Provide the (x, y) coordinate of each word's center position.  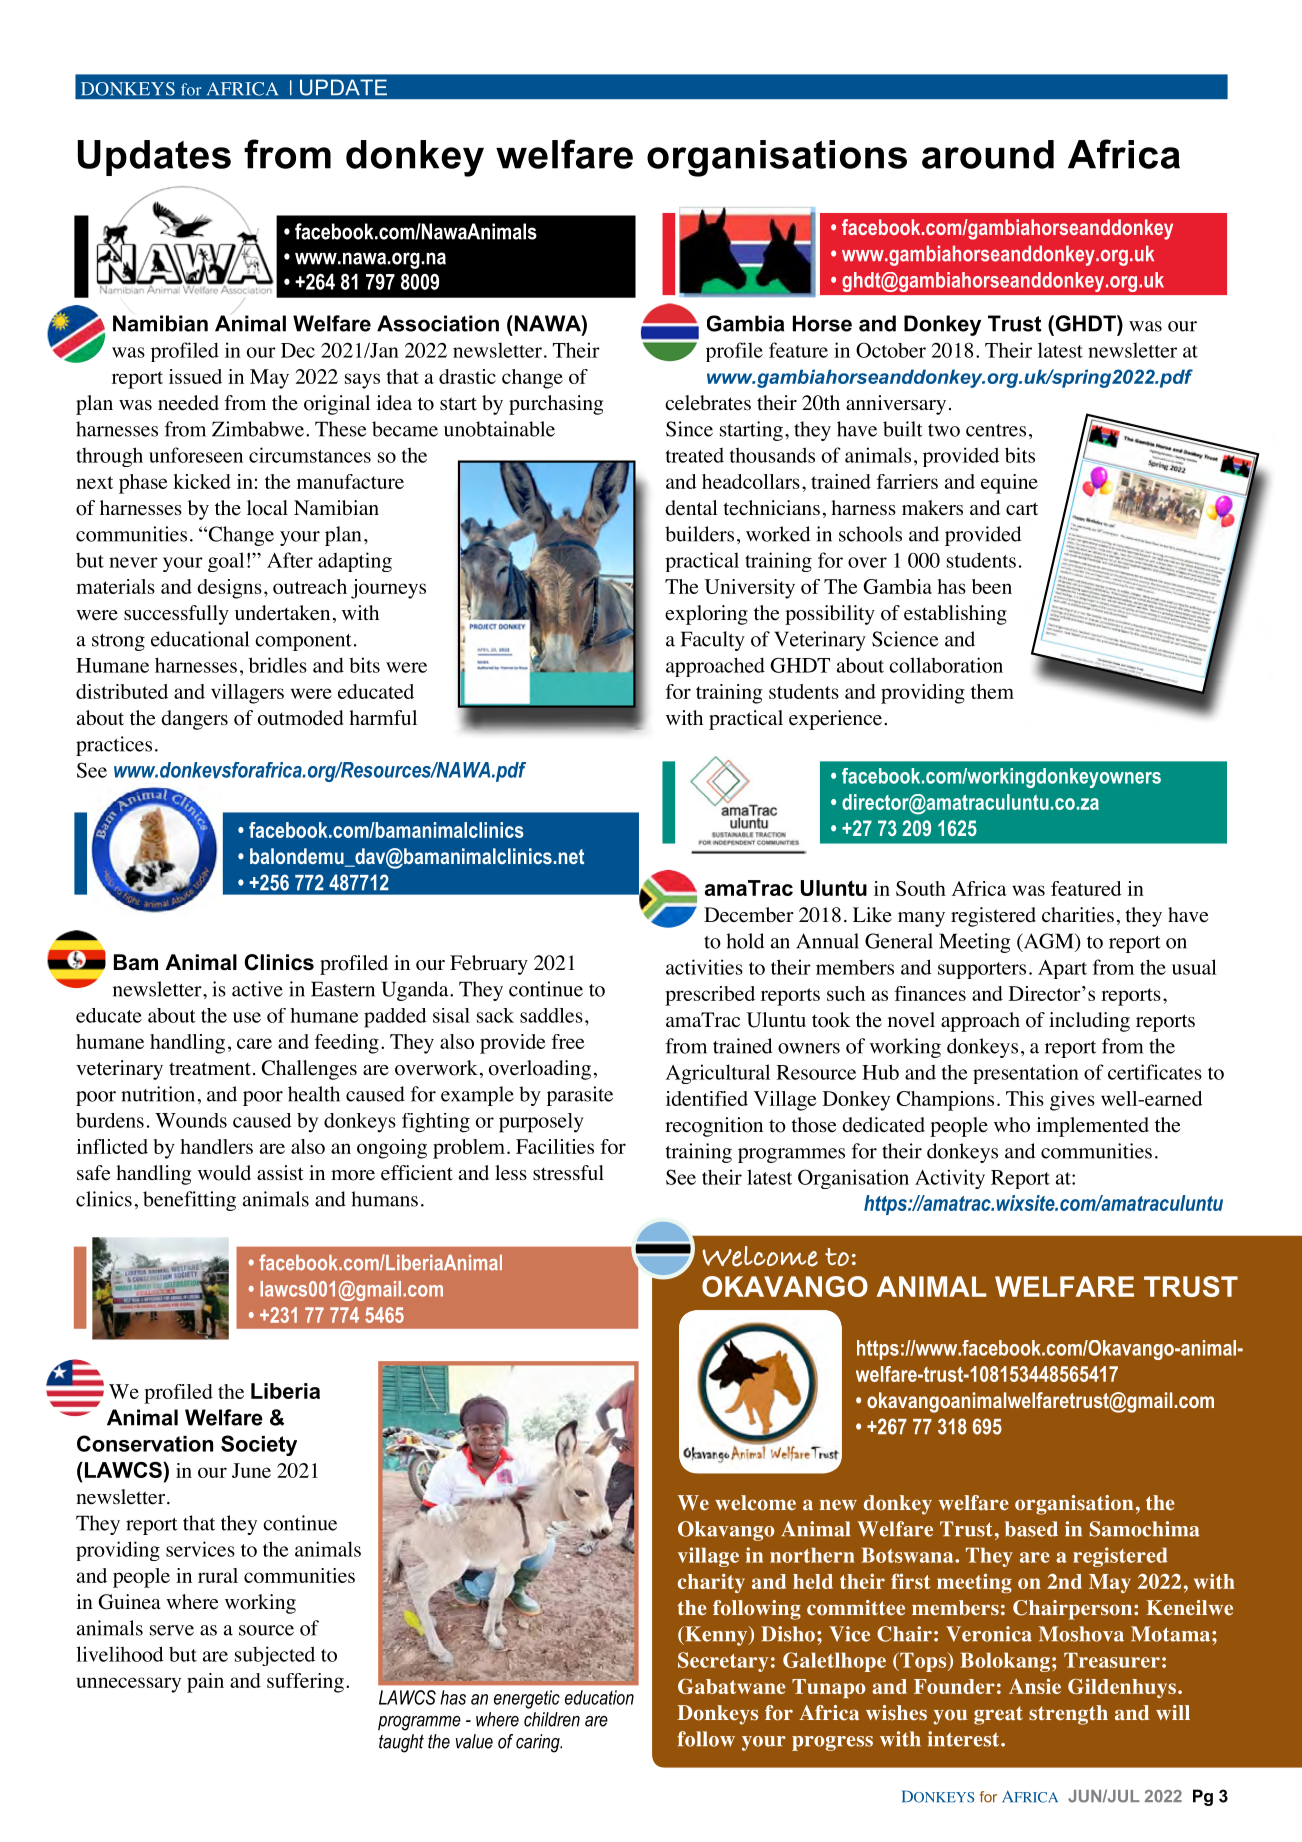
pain (205, 1683)
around (988, 154)
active (257, 989)
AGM (1048, 942)
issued (195, 376)
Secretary (723, 1662)
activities (704, 967)
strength (1068, 1715)
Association (438, 323)
